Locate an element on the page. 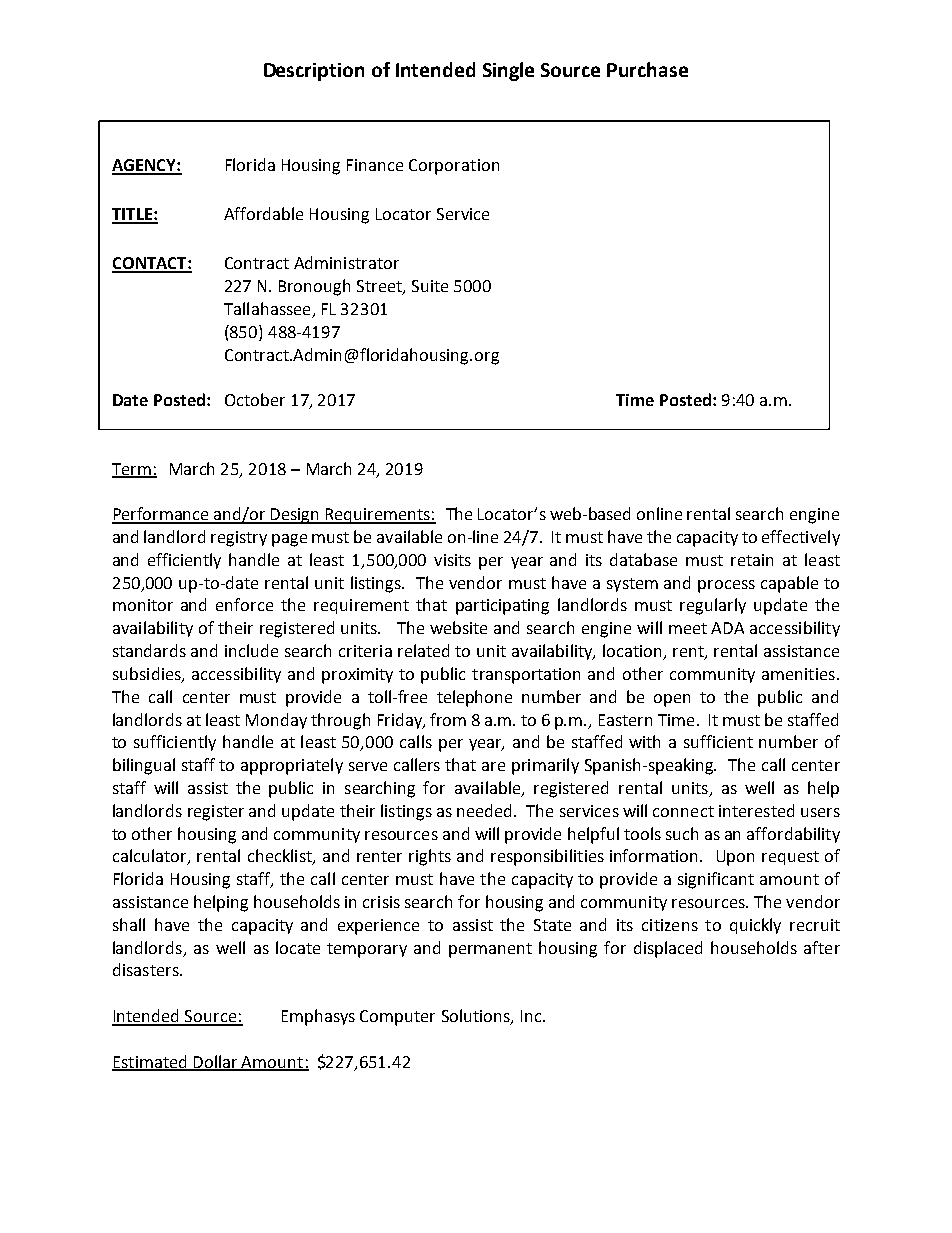 Image resolution: width=952 pixels, height=1233 pixels. Dollar is located at coordinates (216, 1062).
